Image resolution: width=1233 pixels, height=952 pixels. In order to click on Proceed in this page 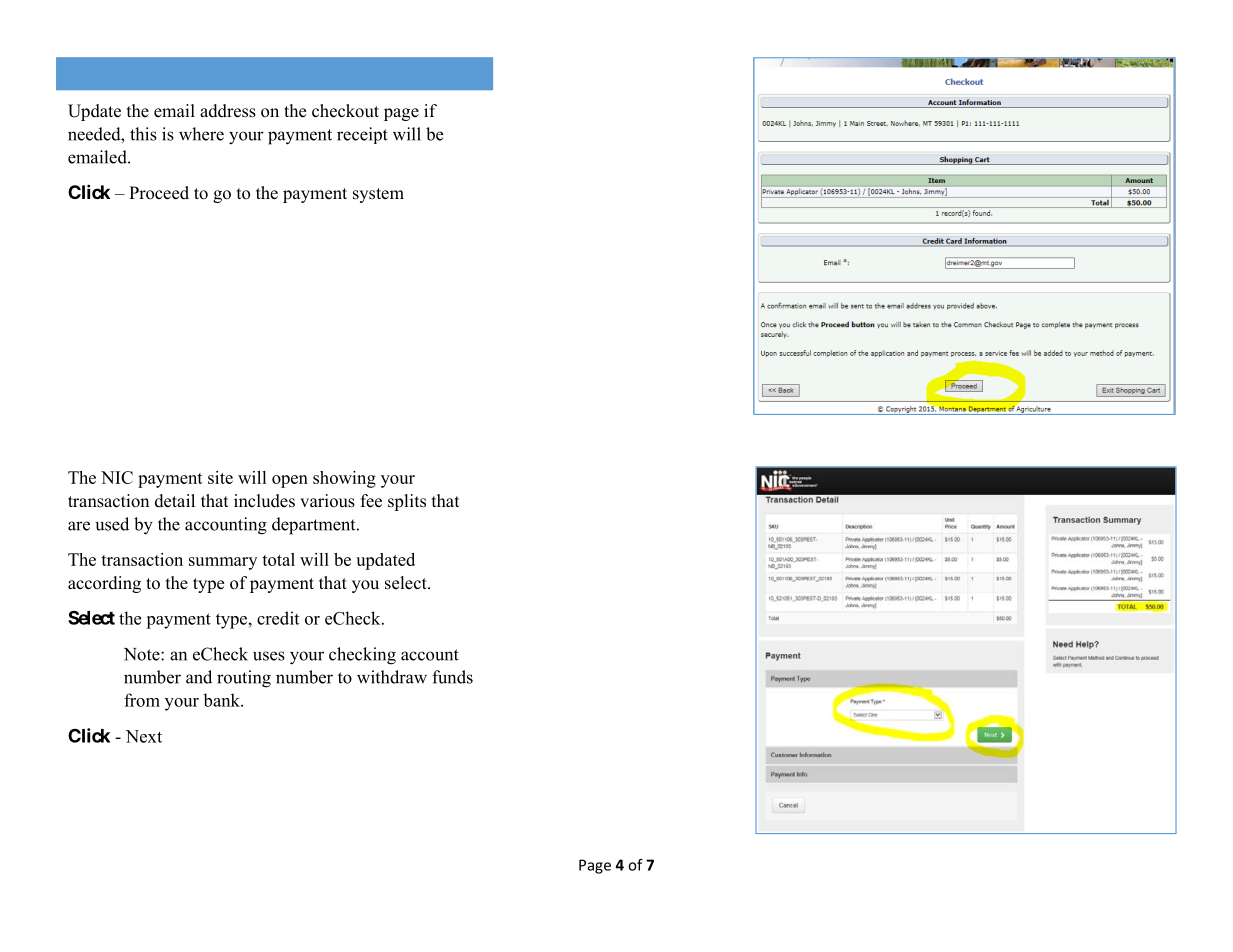, I will do `click(159, 193)`.
